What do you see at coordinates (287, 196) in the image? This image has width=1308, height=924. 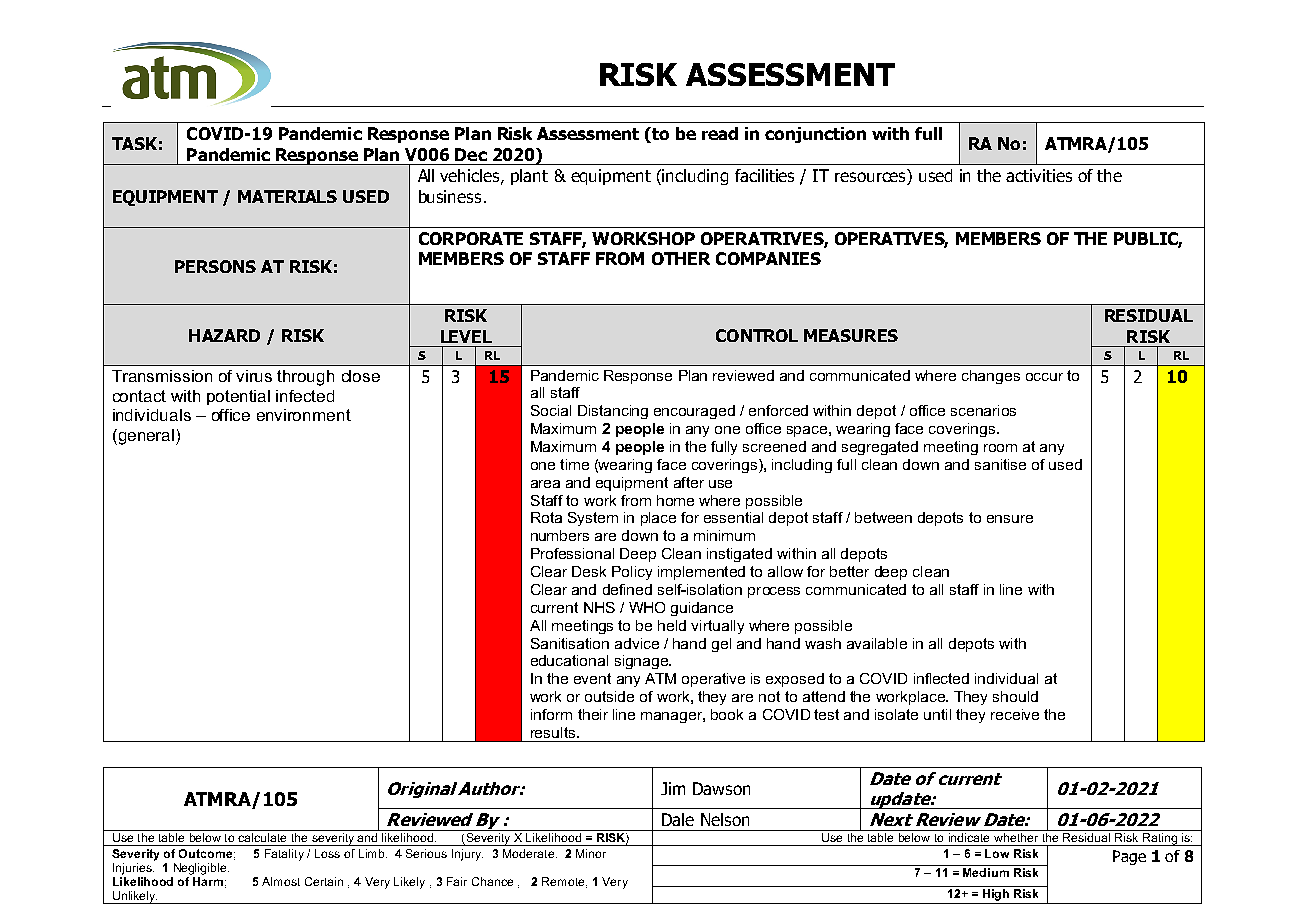 I see `MATERIALS` at bounding box center [287, 196].
